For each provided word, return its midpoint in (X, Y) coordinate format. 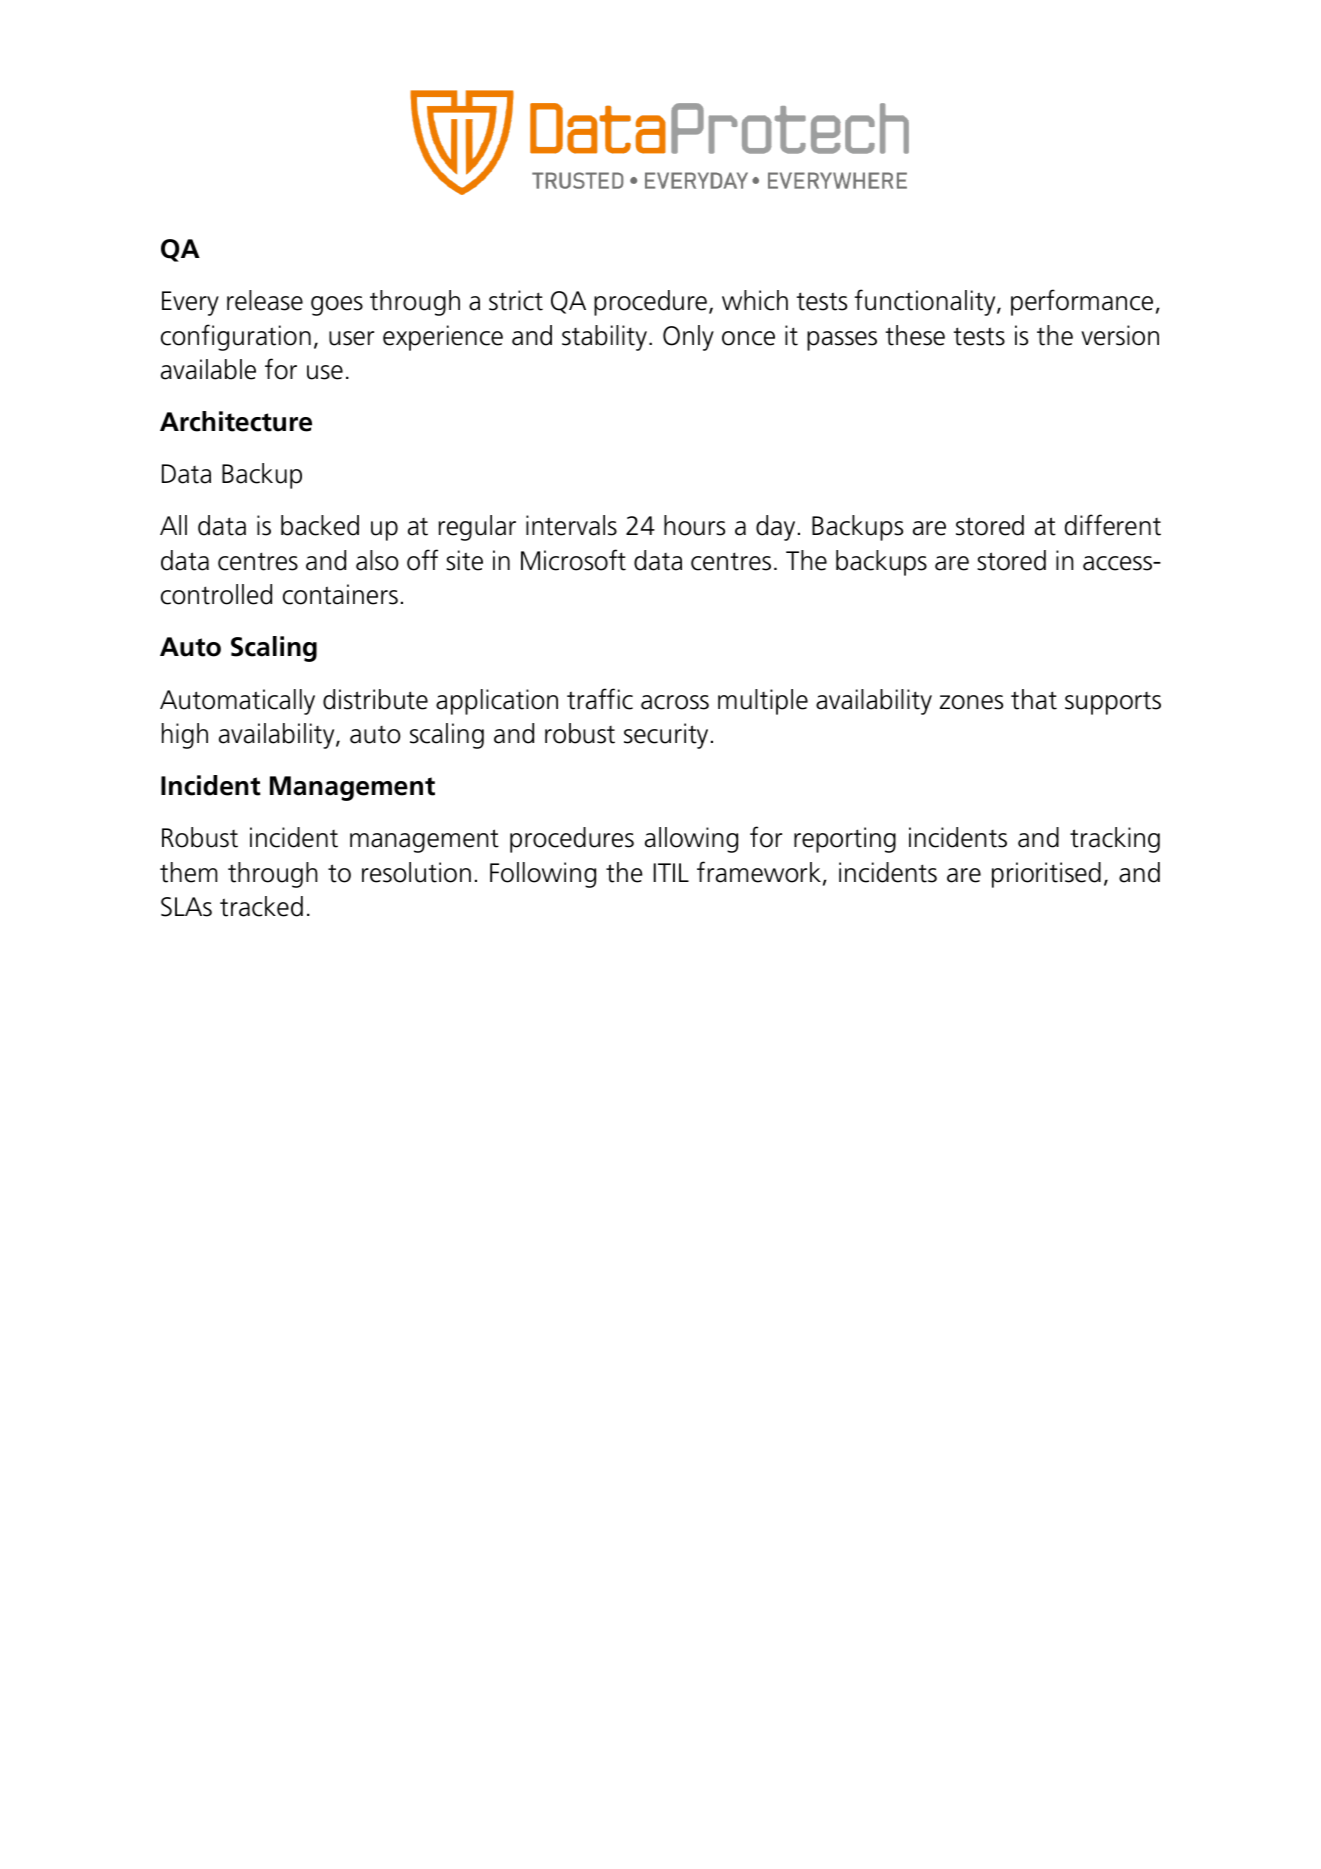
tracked (261, 906)
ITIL (671, 872)
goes (337, 306)
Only (688, 338)
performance (1082, 302)
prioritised (1046, 875)
